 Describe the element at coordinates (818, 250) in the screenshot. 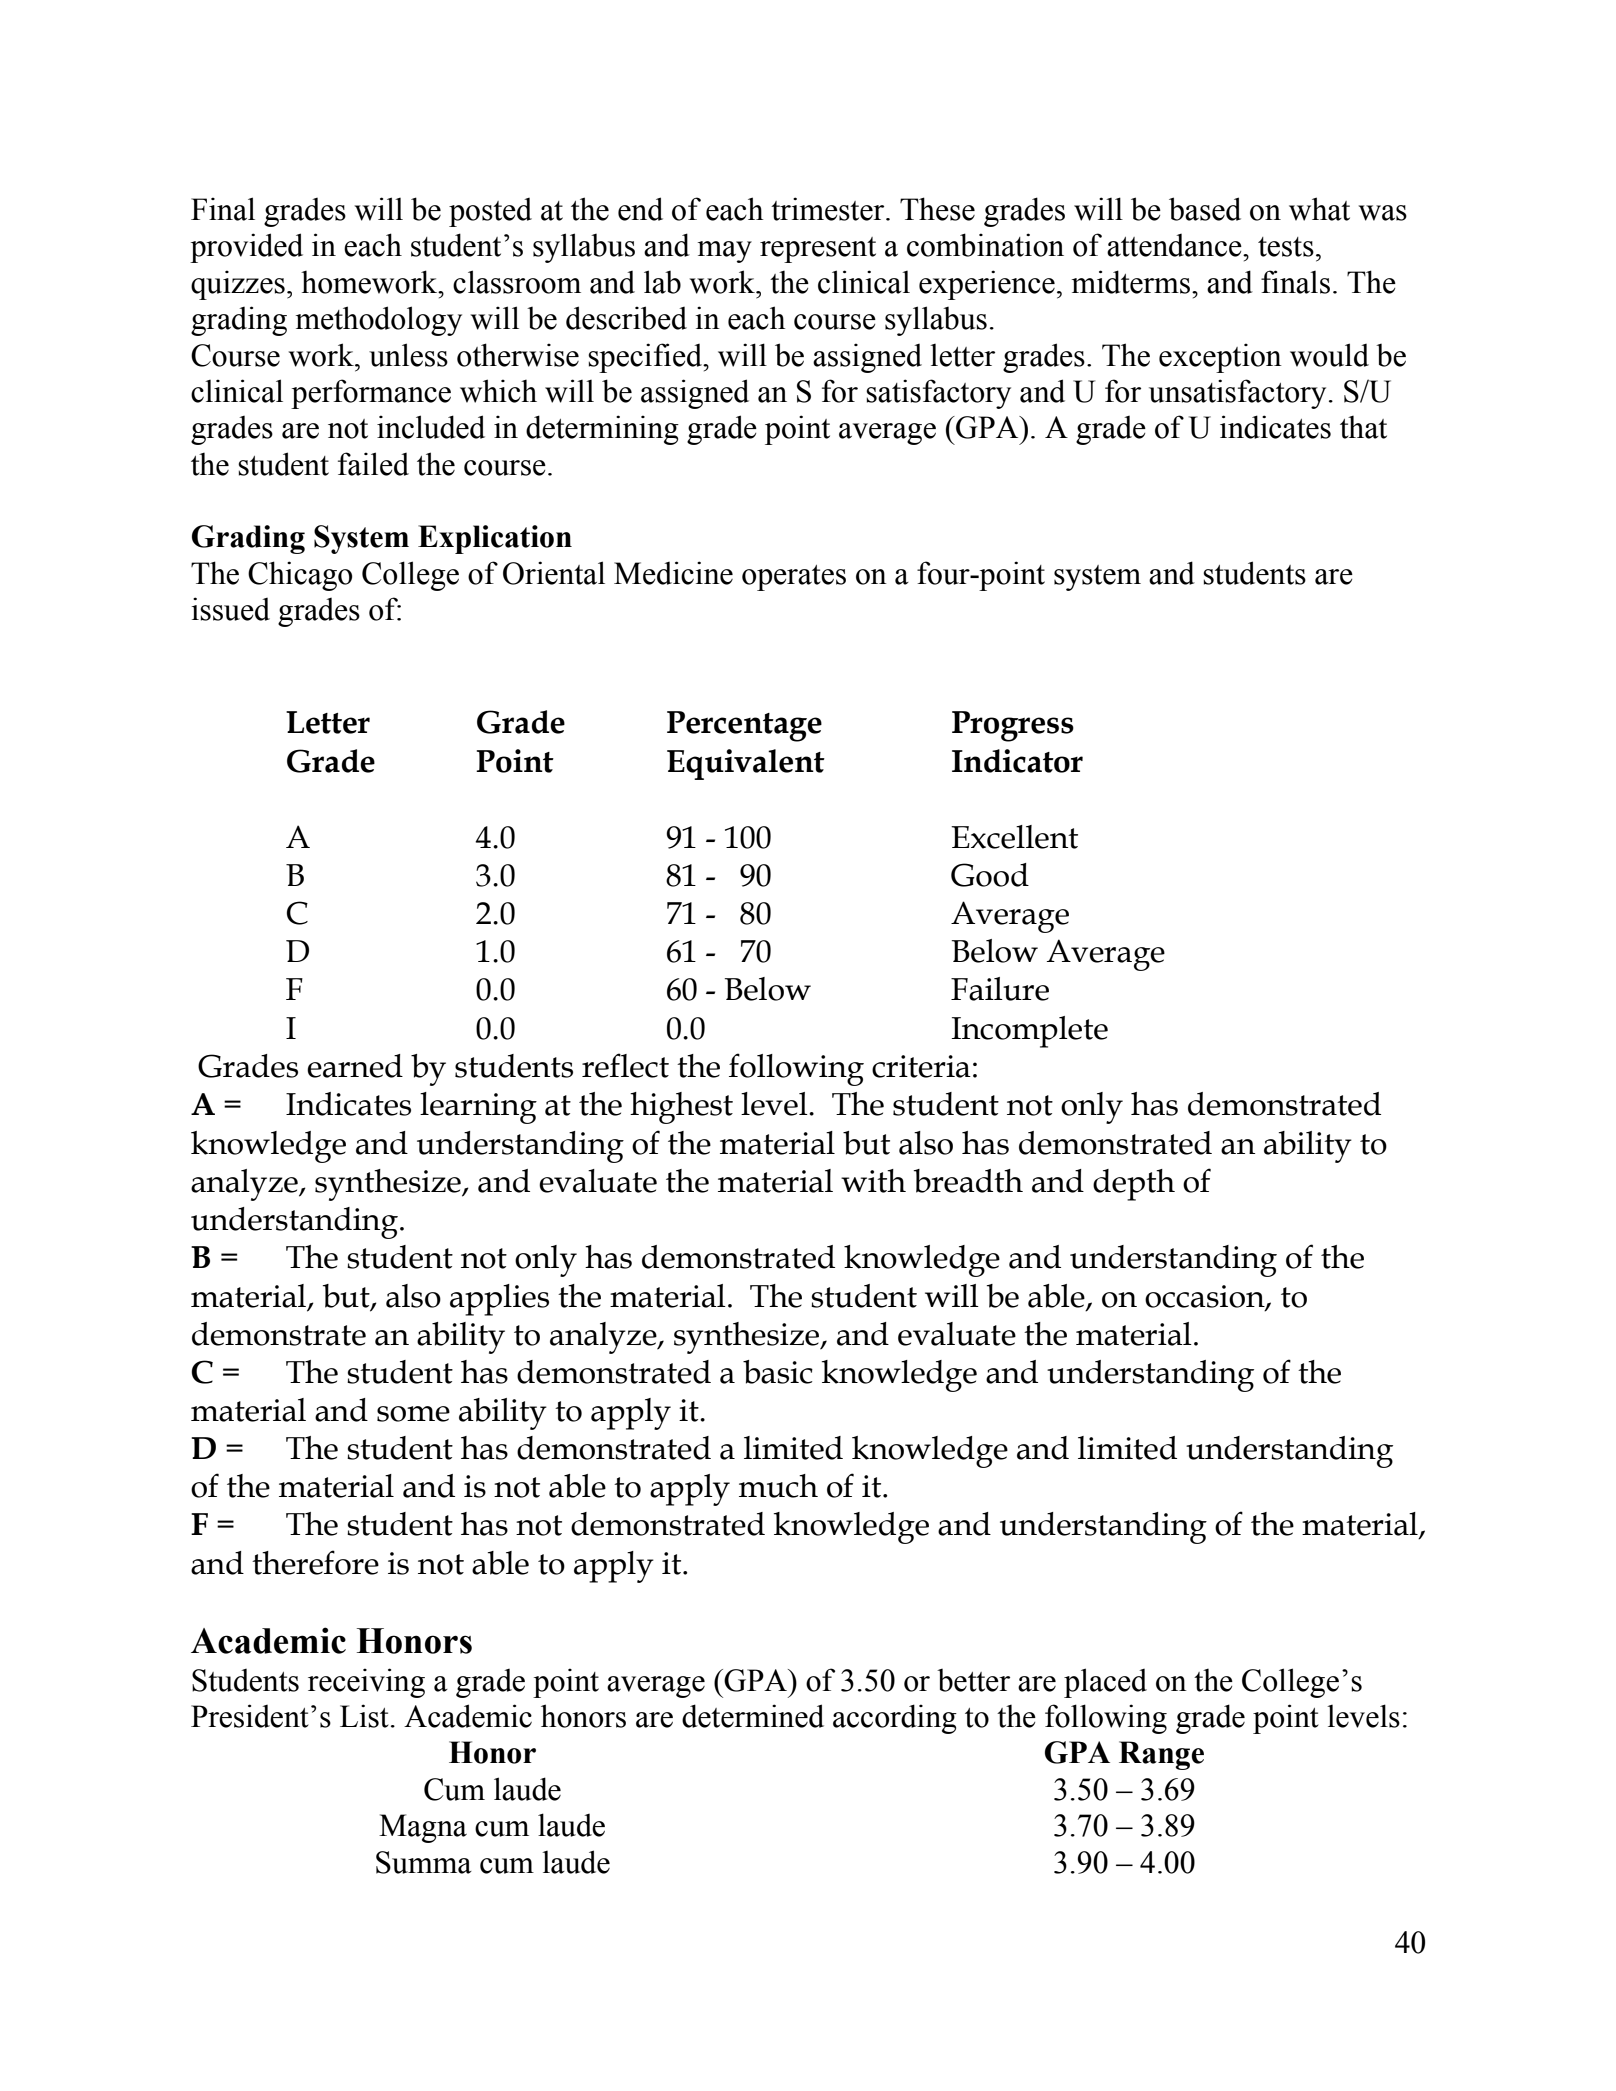

I see `represent` at that location.
